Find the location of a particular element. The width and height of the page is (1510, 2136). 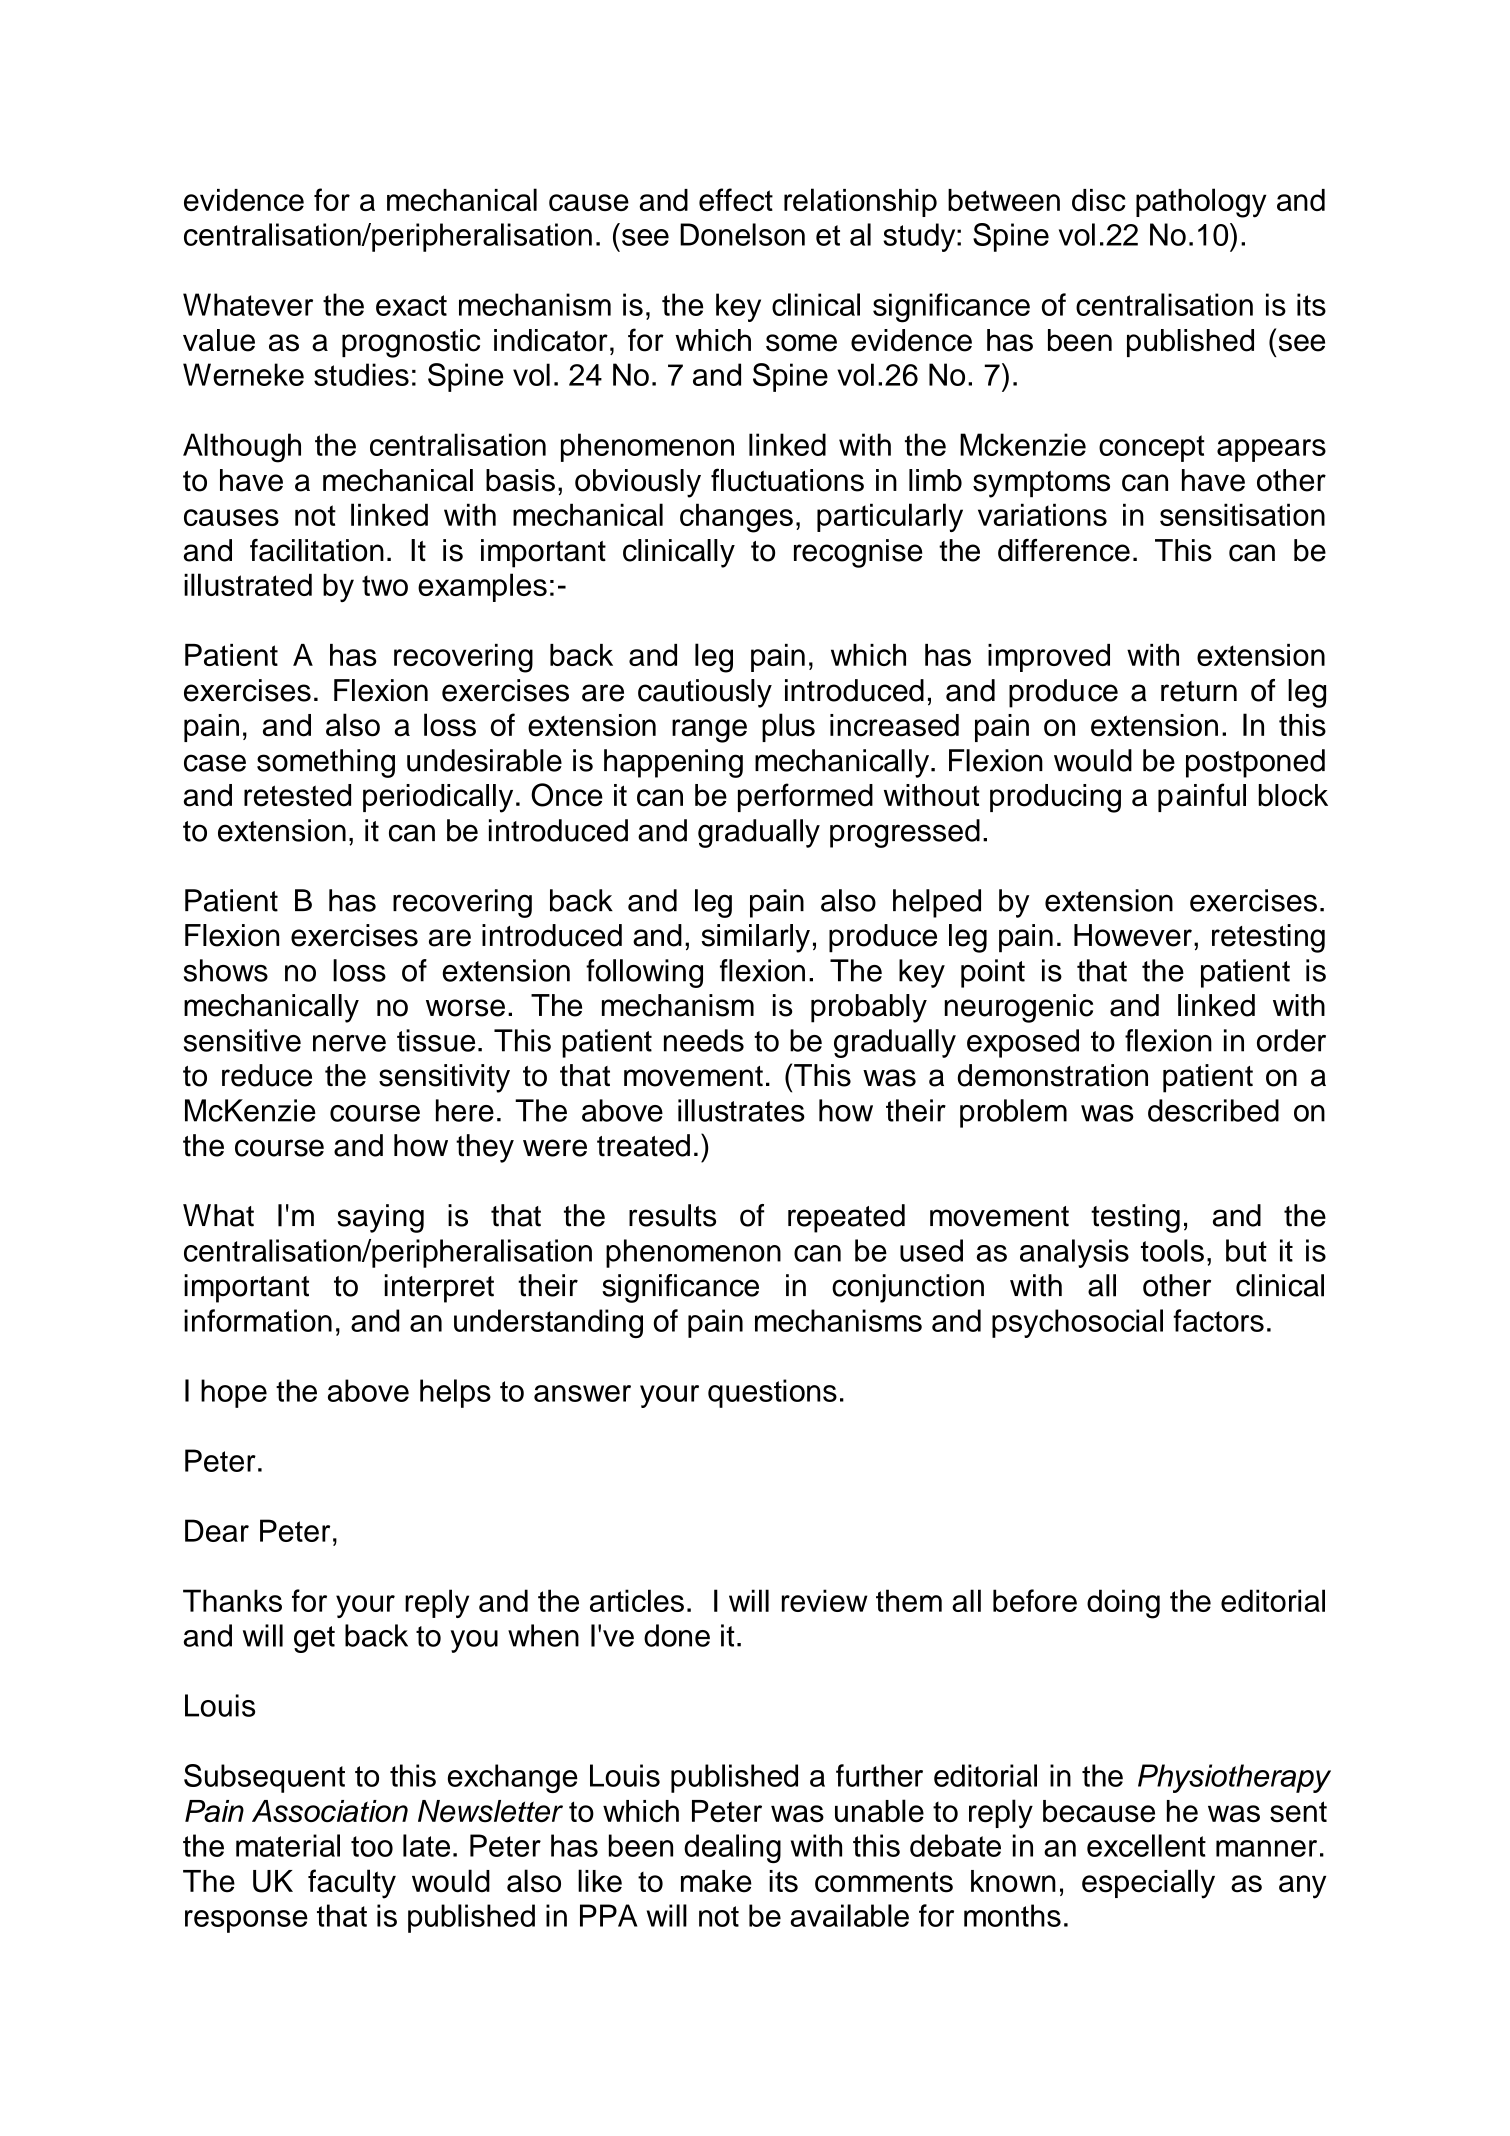

pathology is located at coordinates (1201, 203).
